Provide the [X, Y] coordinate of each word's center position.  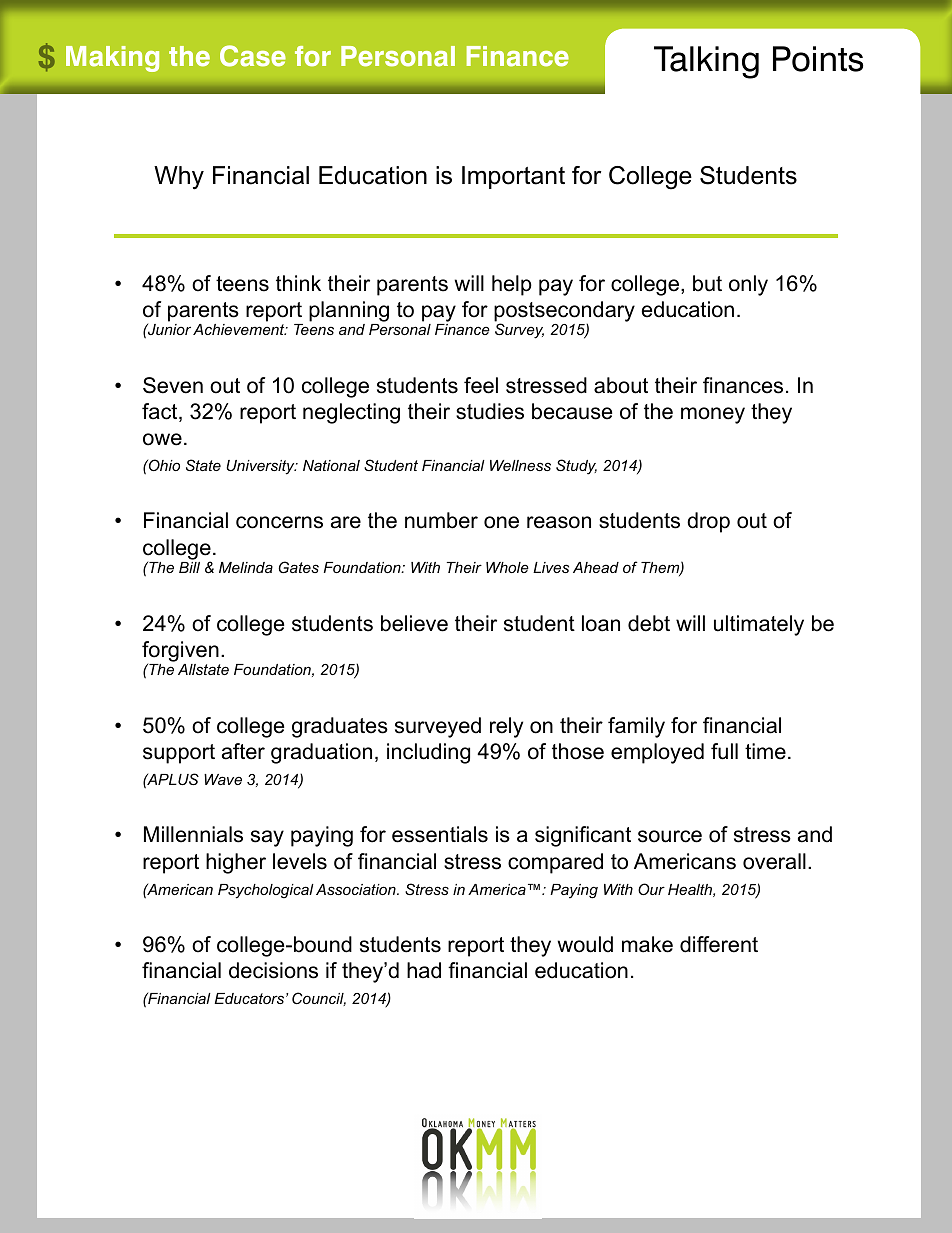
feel [481, 385]
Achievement [240, 329]
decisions [273, 970]
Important [513, 177]
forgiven [180, 651]
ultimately [759, 625]
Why [179, 178]
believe [414, 623]
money [713, 415]
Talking [706, 62]
